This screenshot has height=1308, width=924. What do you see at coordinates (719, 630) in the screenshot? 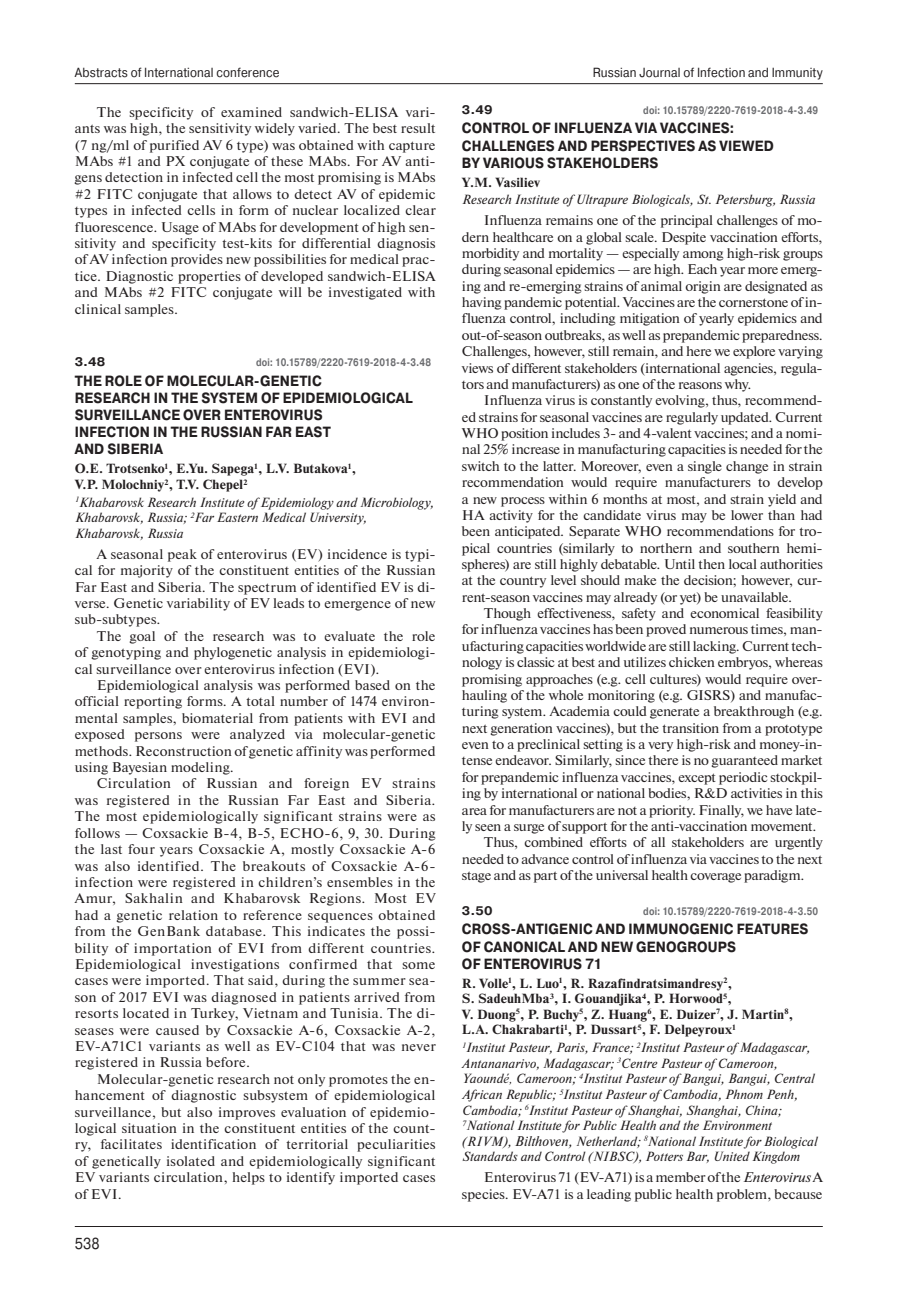
I see `numerous` at bounding box center [719, 630].
